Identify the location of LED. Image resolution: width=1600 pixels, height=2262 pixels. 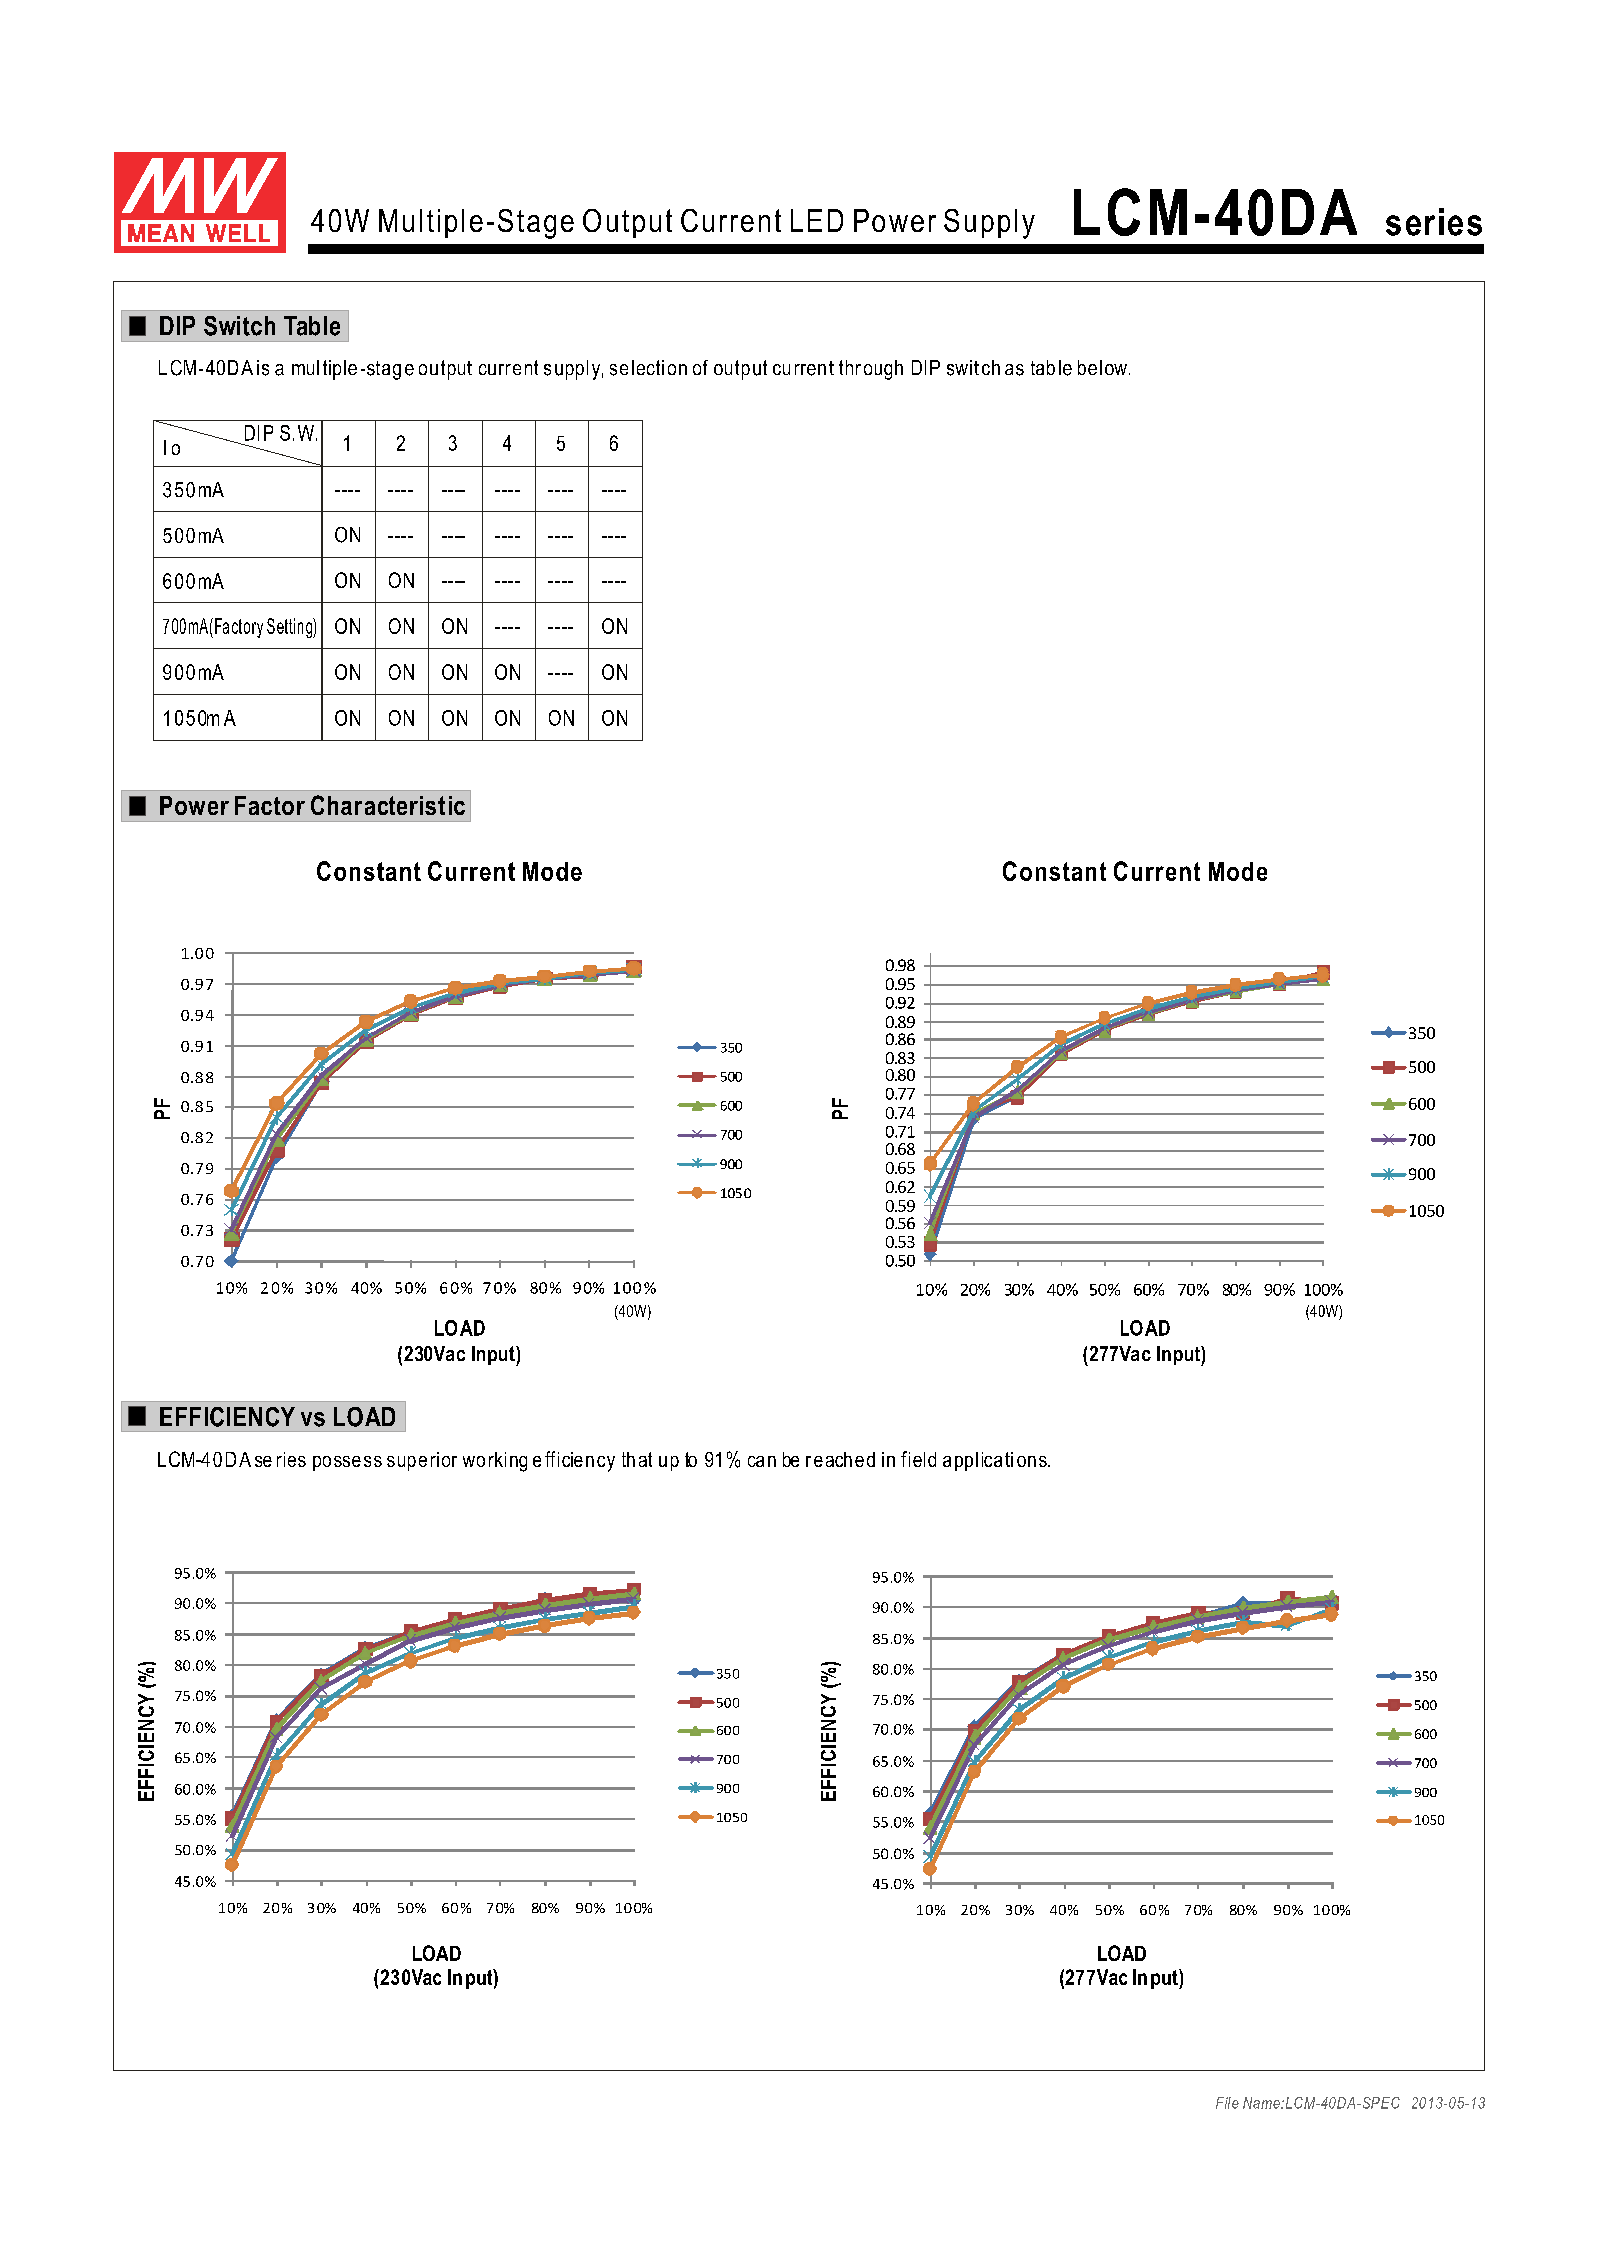
(817, 220).
